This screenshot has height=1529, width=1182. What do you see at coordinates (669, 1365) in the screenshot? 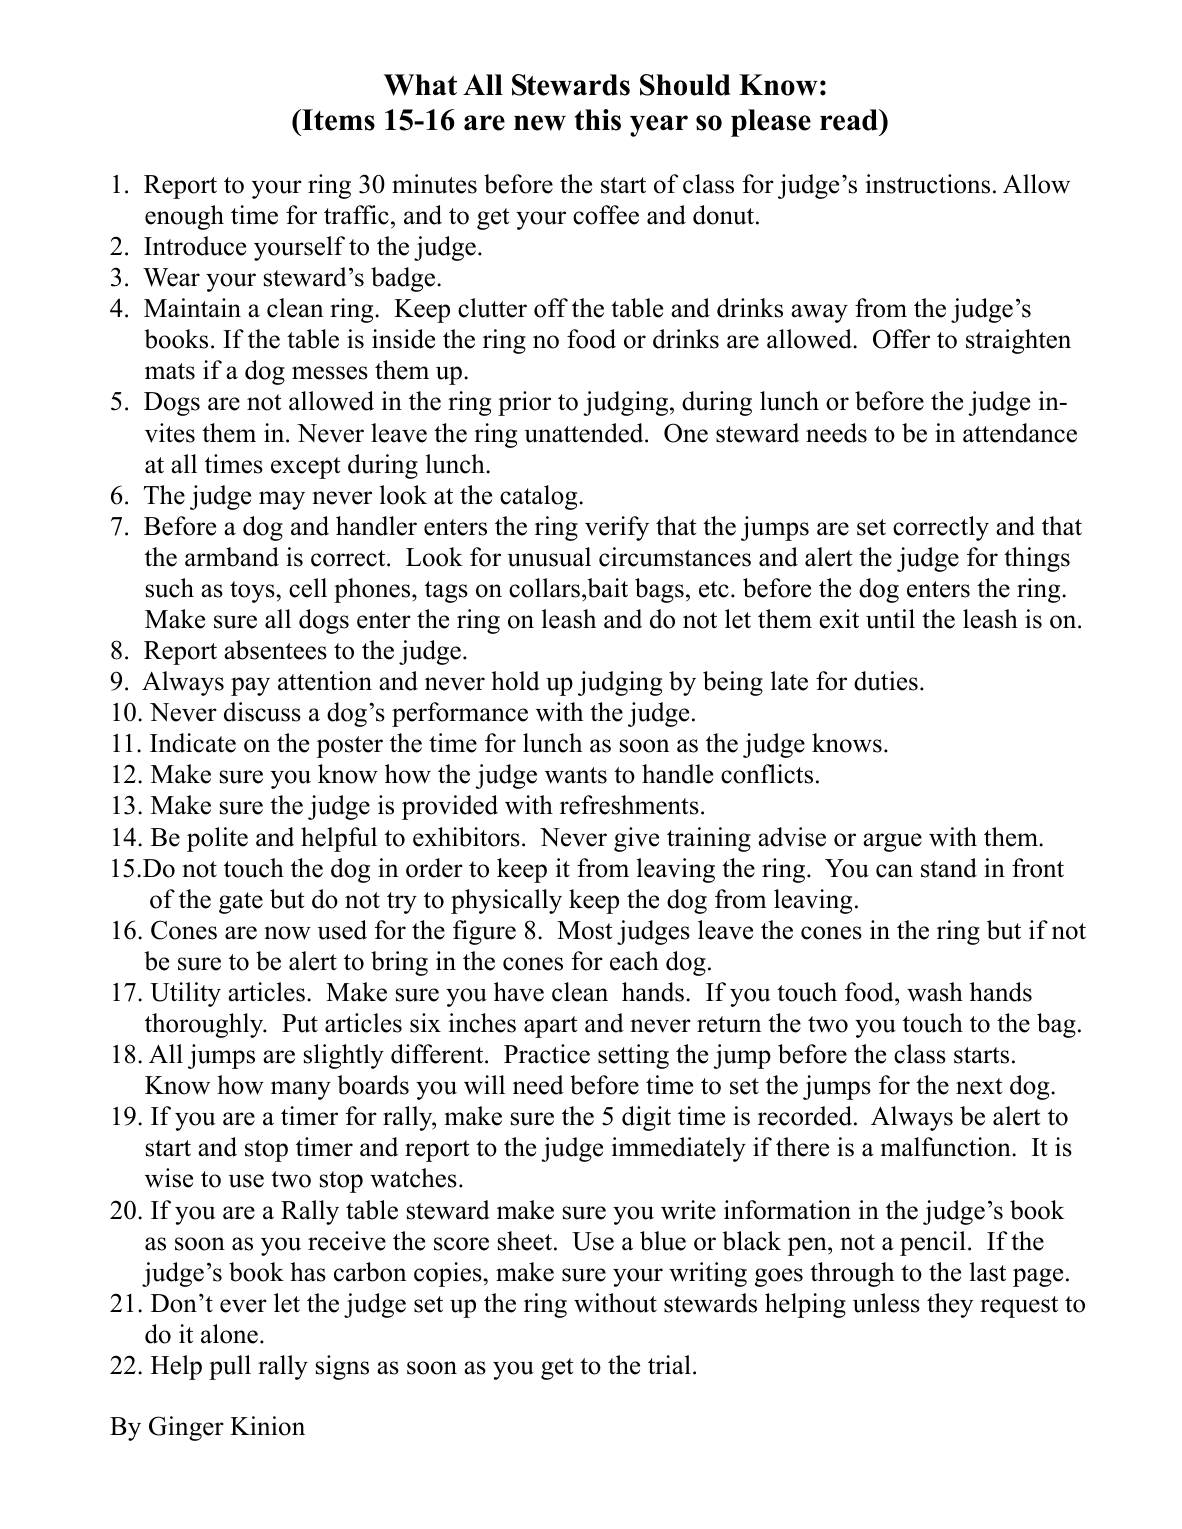
I see `trial` at bounding box center [669, 1365].
